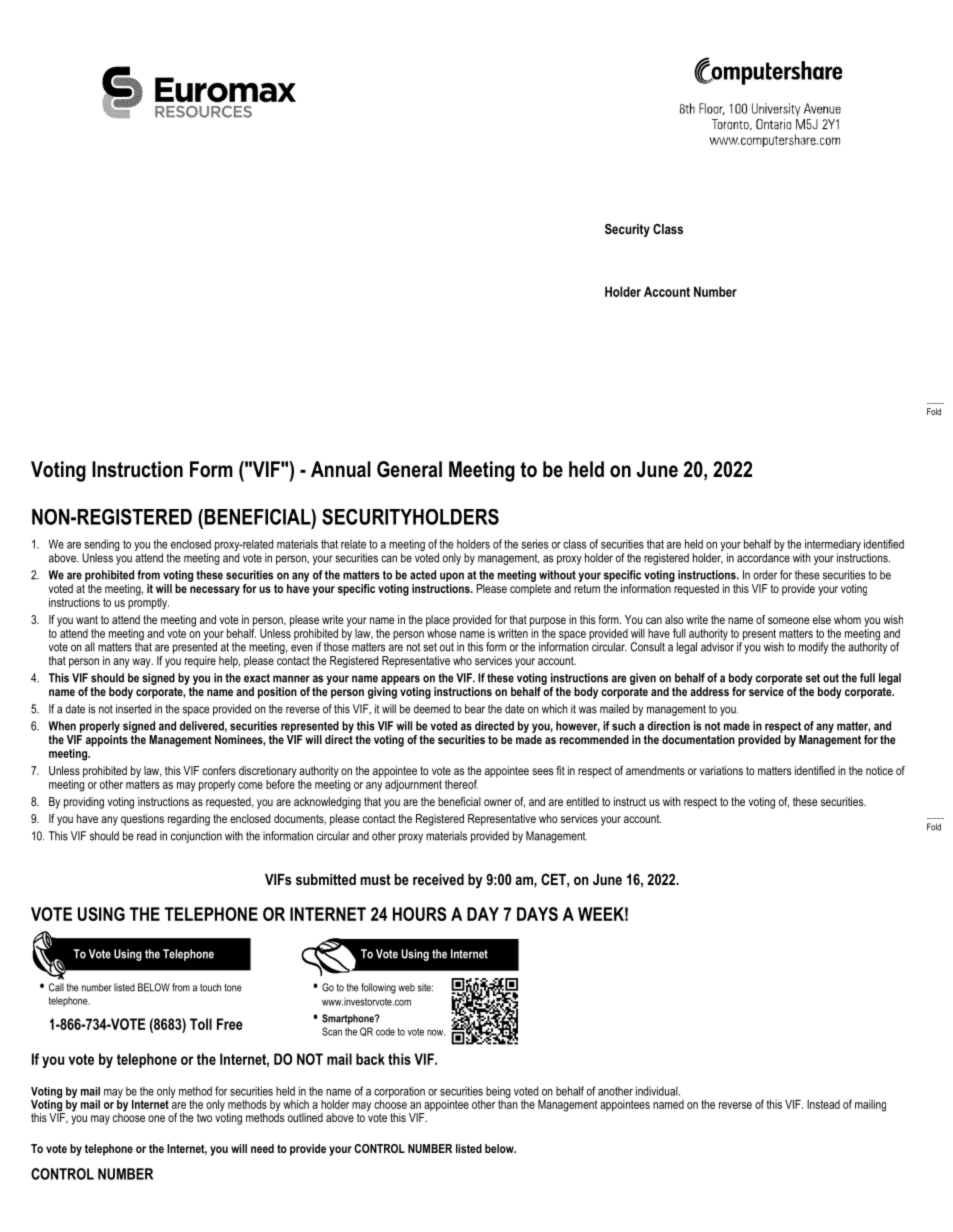 The image size is (953, 1232). I want to click on than, so click(508, 1103).
